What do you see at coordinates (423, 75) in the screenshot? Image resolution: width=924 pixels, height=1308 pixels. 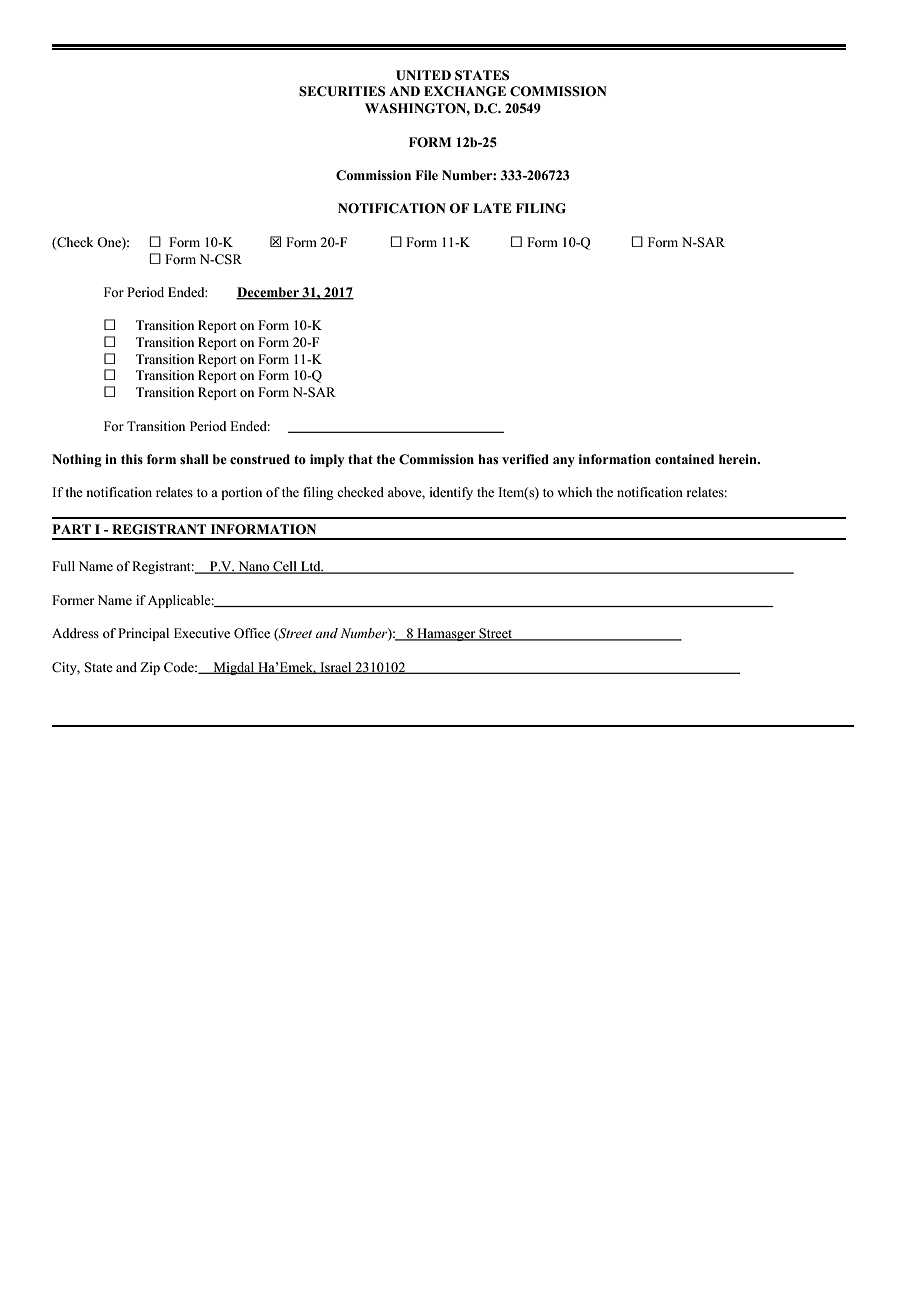 I see `UNITED` at bounding box center [423, 75].
